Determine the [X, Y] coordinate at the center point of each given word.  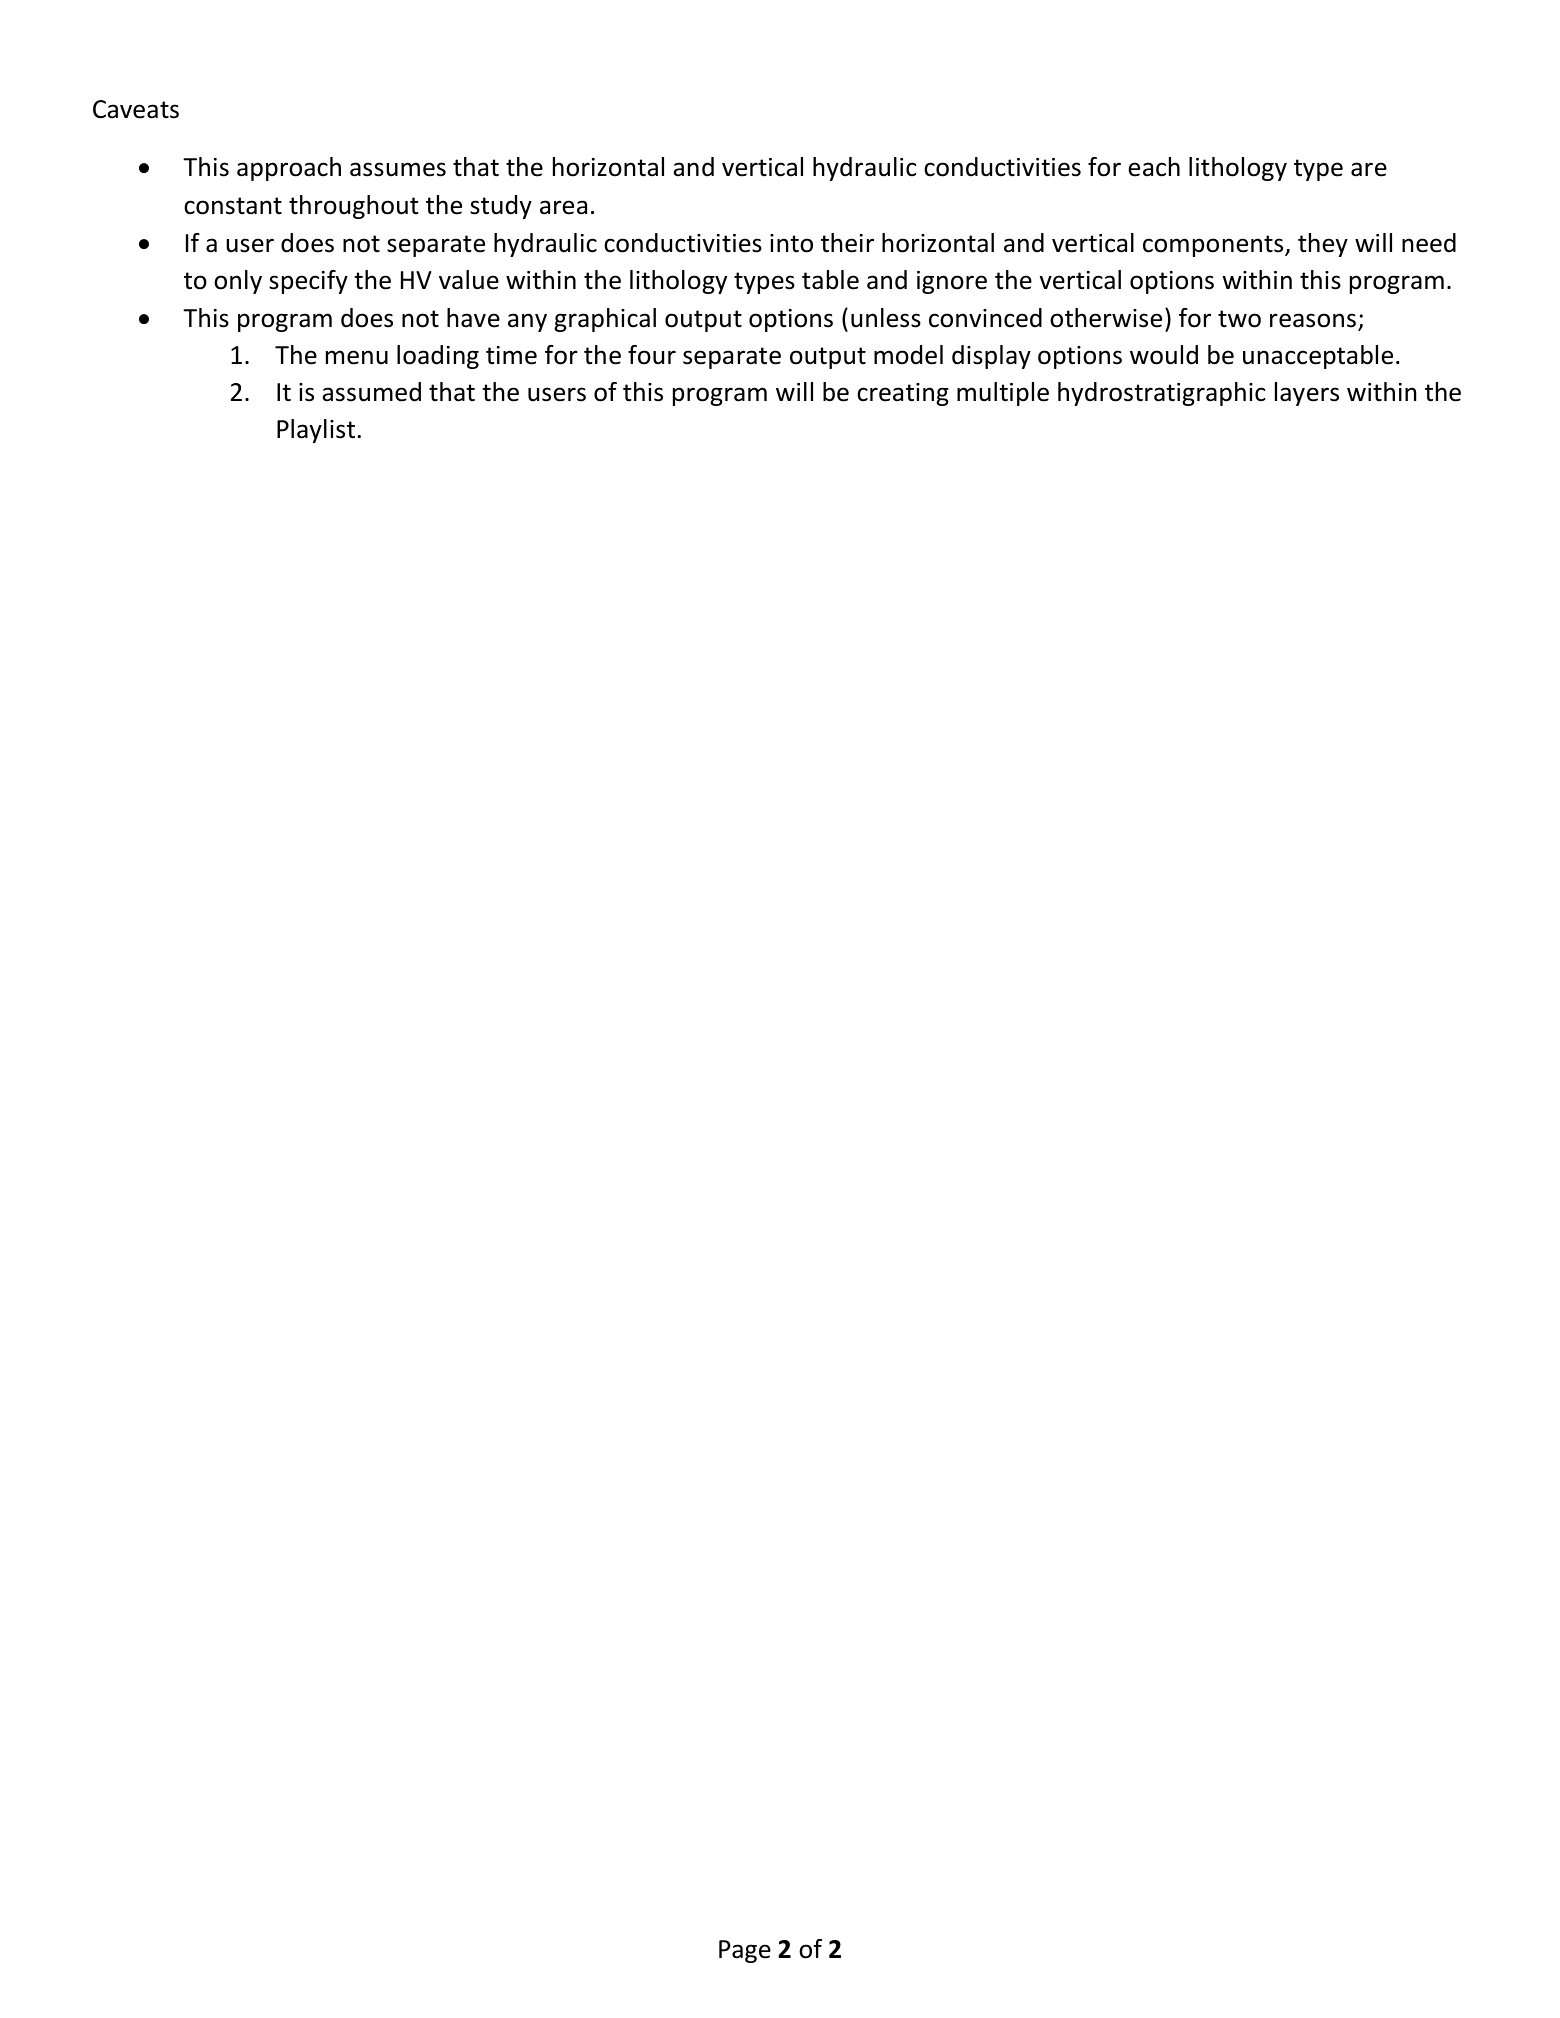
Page [745, 1951]
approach [289, 169]
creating [903, 394]
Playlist [316, 431]
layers [1307, 394]
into [791, 243]
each [1154, 167]
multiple [1003, 394]
